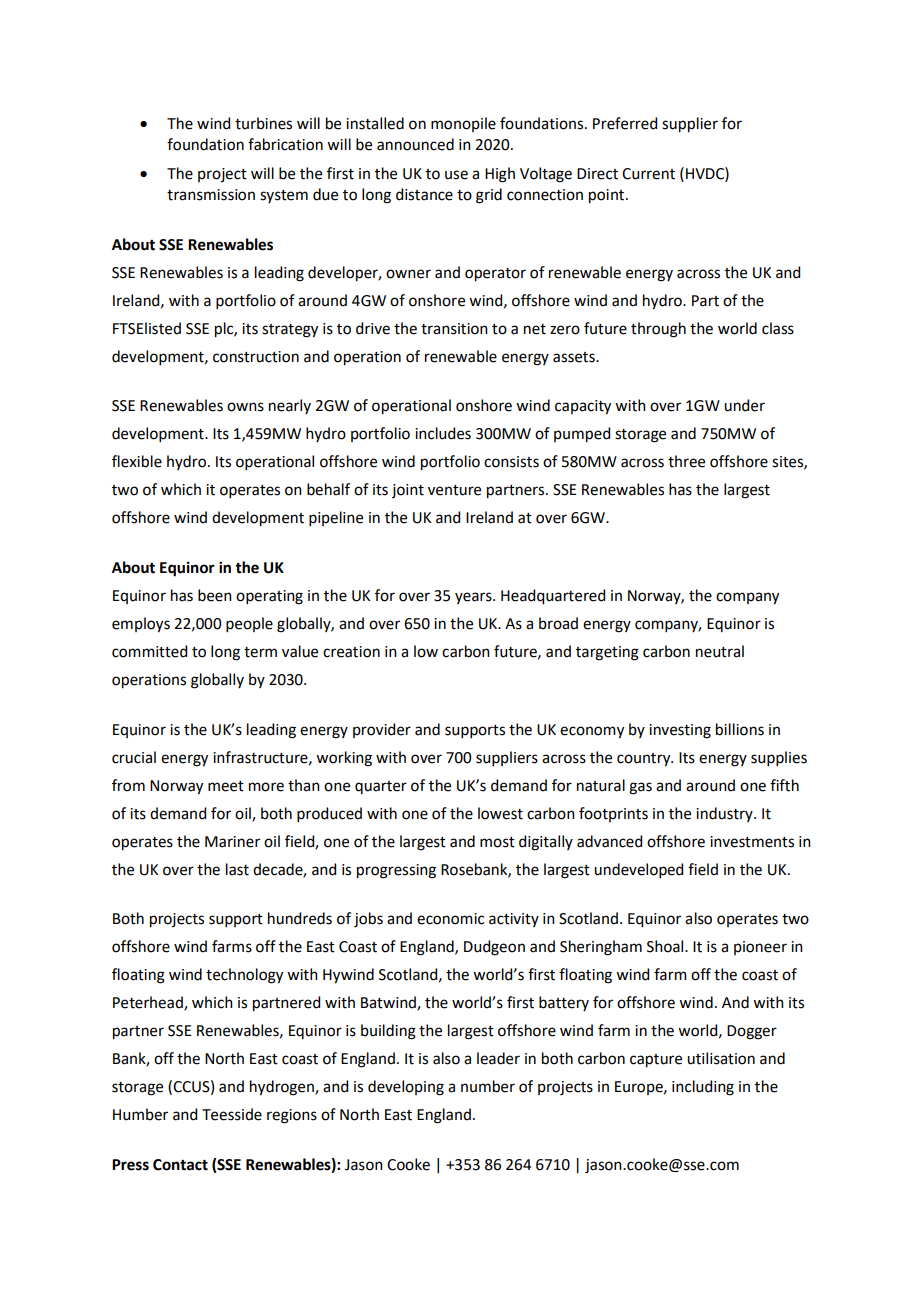 The height and width of the page is (1308, 924). I want to click on meet, so click(226, 786).
